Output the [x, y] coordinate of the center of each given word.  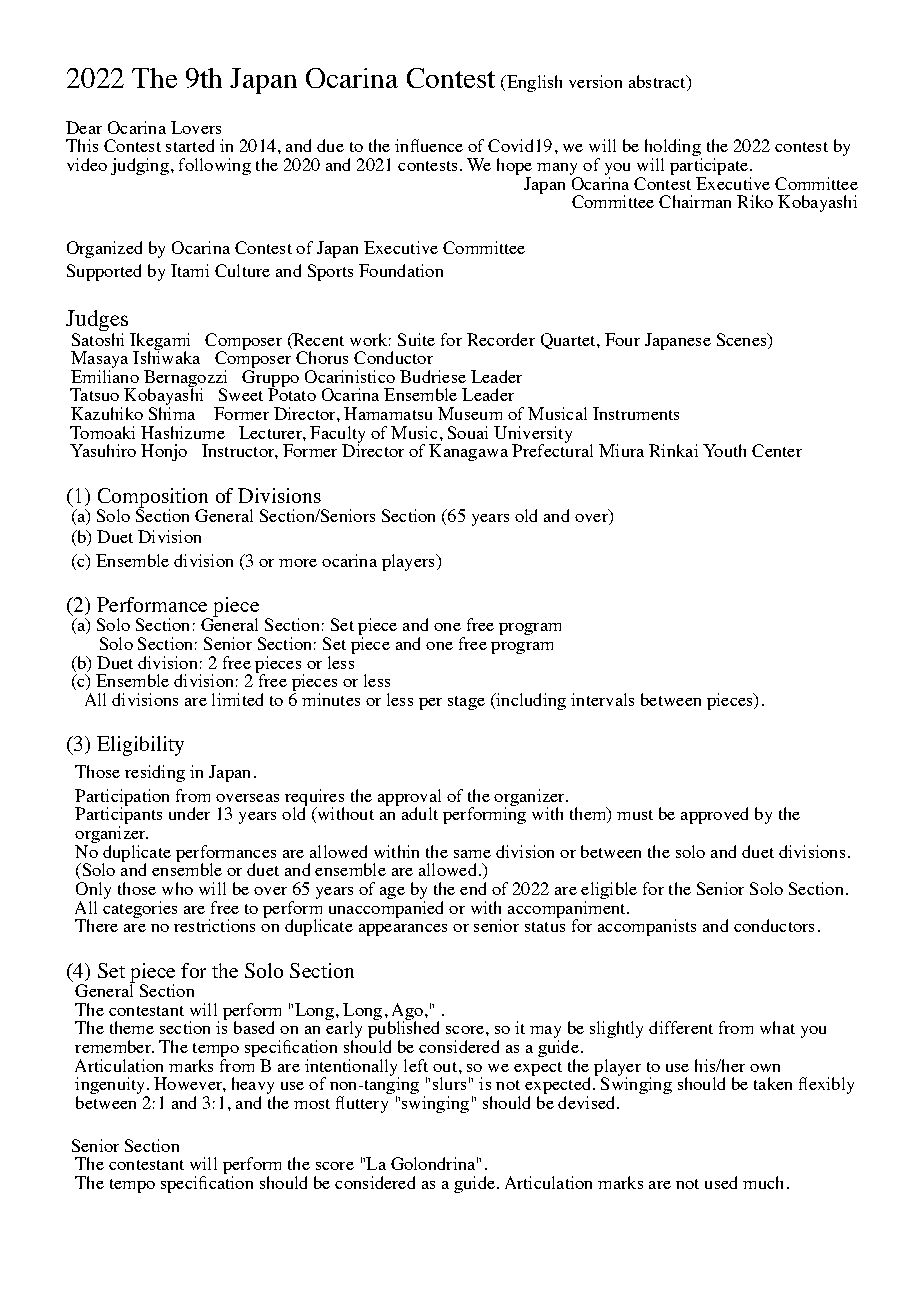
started [190, 145]
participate [709, 168]
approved [714, 815]
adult [420, 813]
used [721, 1182]
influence [429, 145]
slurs [449, 1083]
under [189, 813]
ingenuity [111, 1087]
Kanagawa [468, 452]
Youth [724, 450]
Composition [153, 499]
